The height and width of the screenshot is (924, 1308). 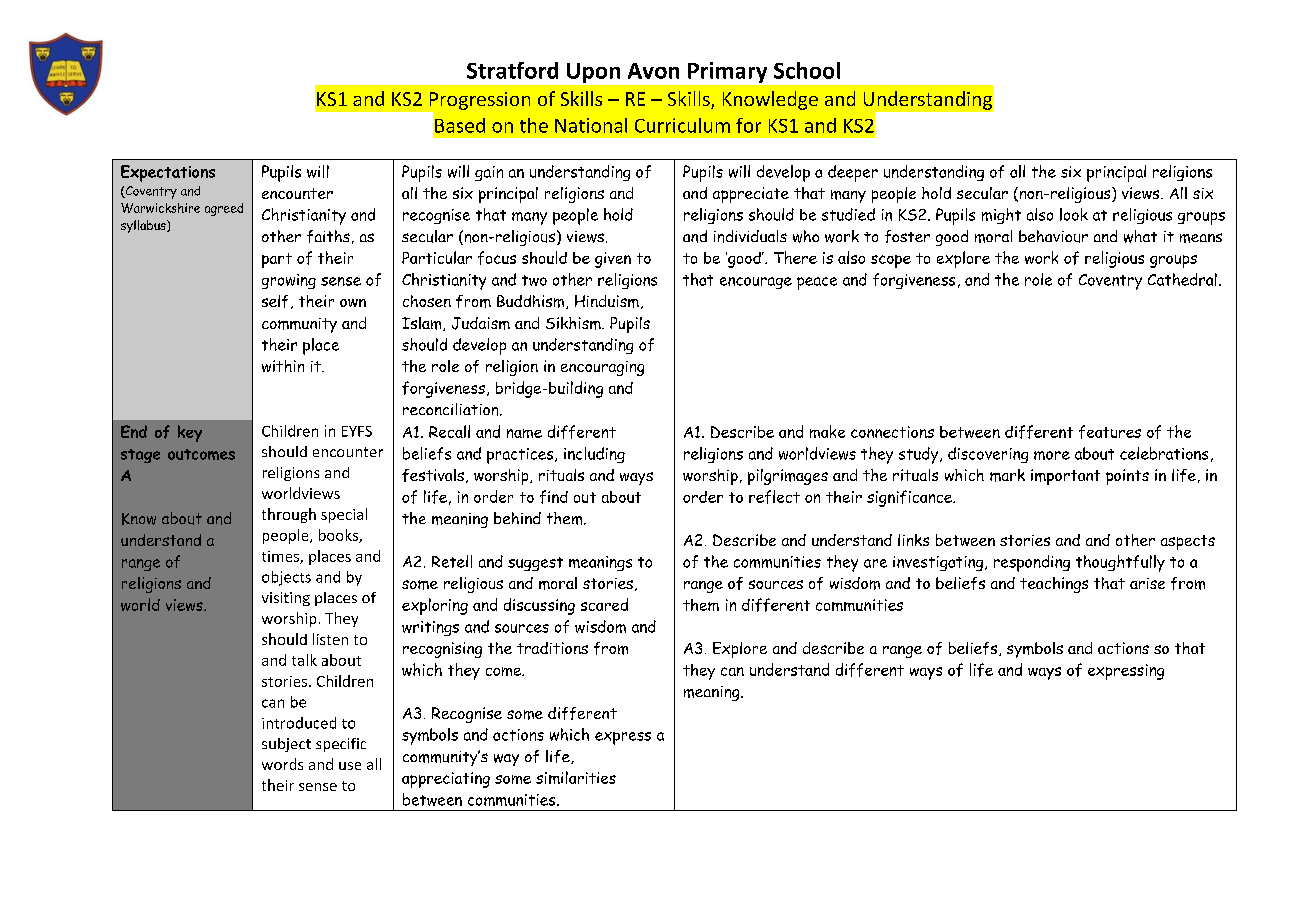 What do you see at coordinates (480, 101) in the screenshot?
I see `Progression` at bounding box center [480, 101].
